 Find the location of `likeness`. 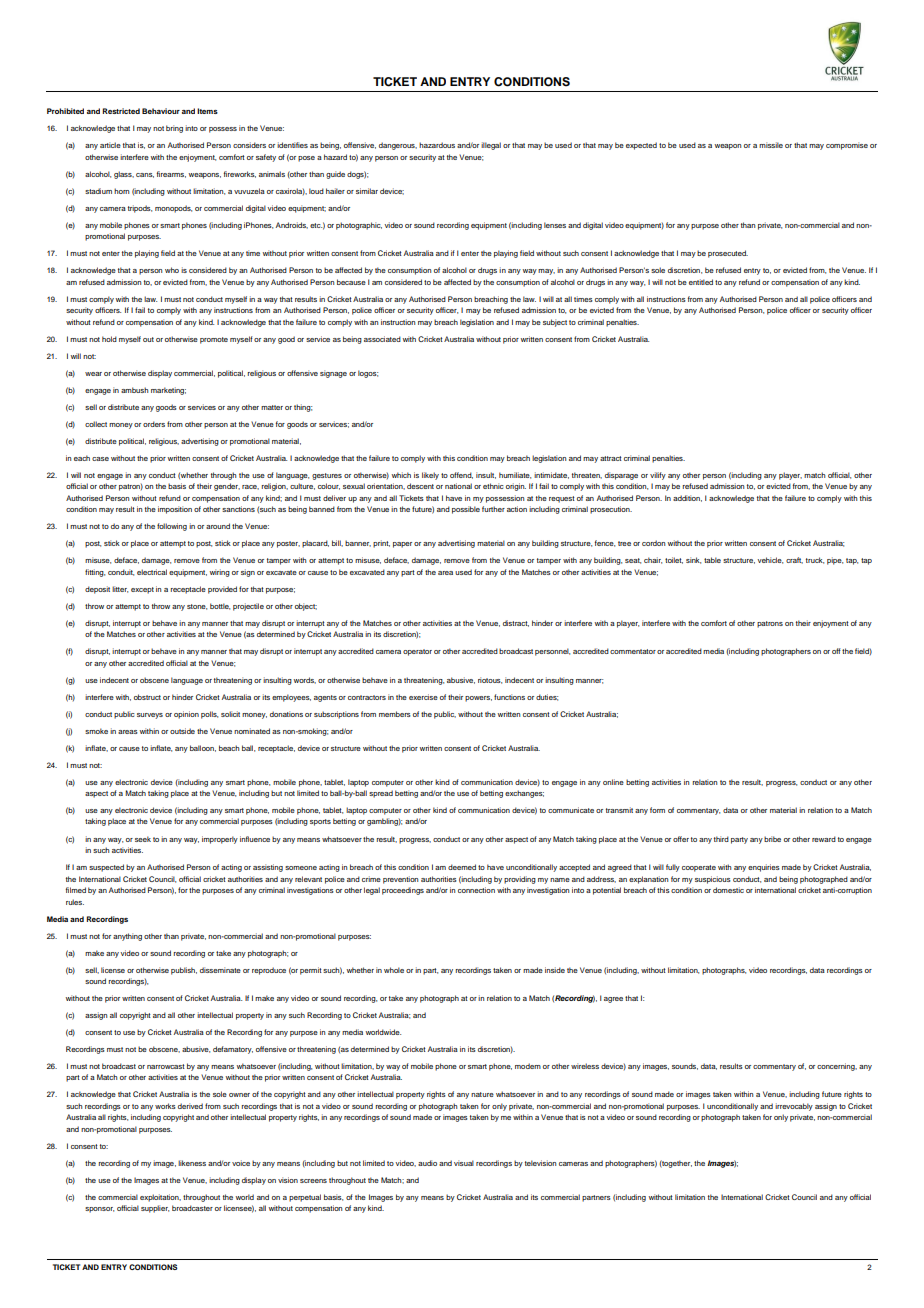

likeness is located at coordinates (192, 1163).
